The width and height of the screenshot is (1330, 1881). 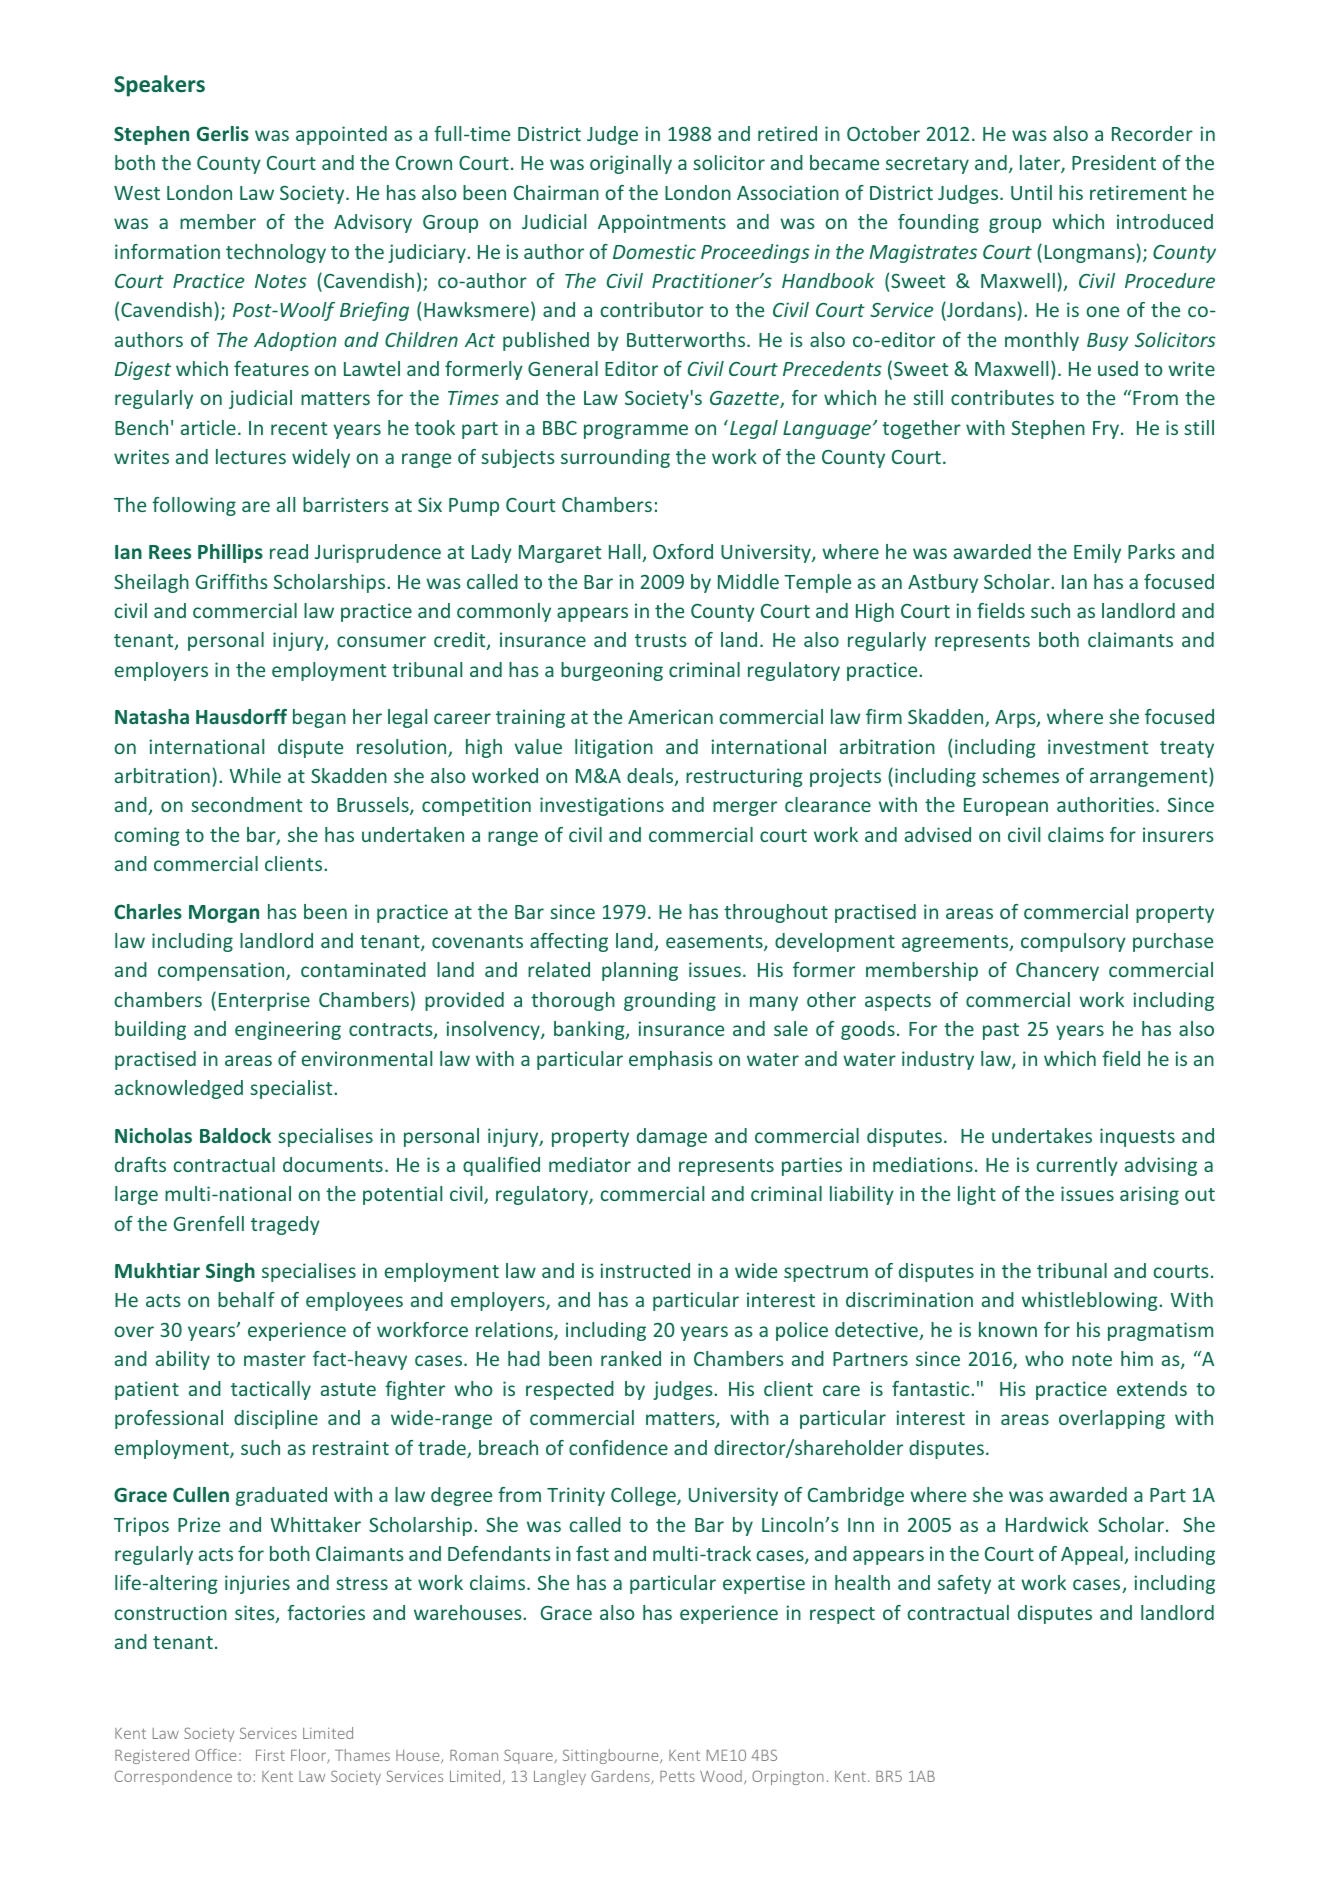 I want to click on President, so click(x=1114, y=162).
